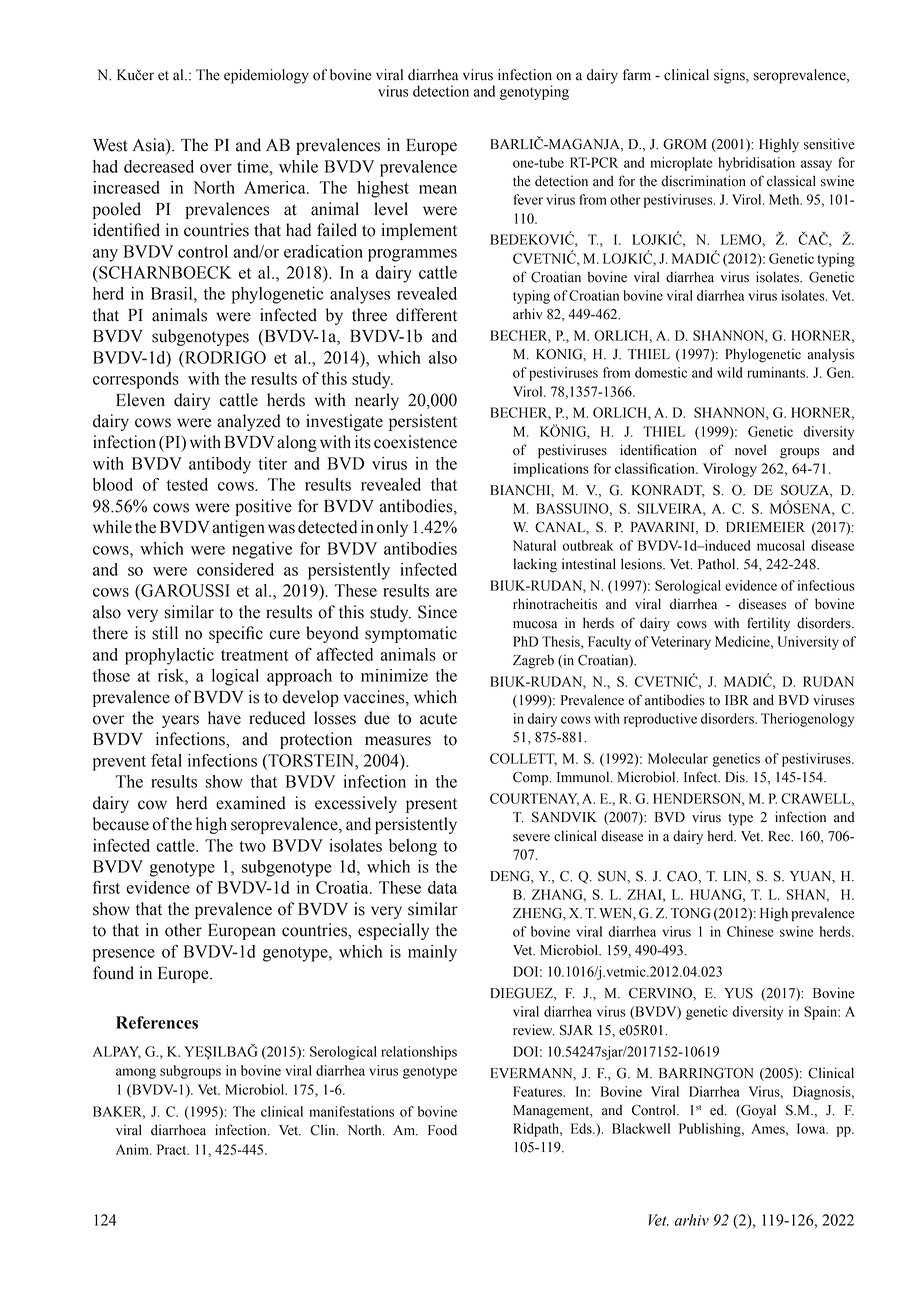 This screenshot has width=924, height=1295. What do you see at coordinates (266, 76) in the screenshot?
I see `epidemiology` at bounding box center [266, 76].
